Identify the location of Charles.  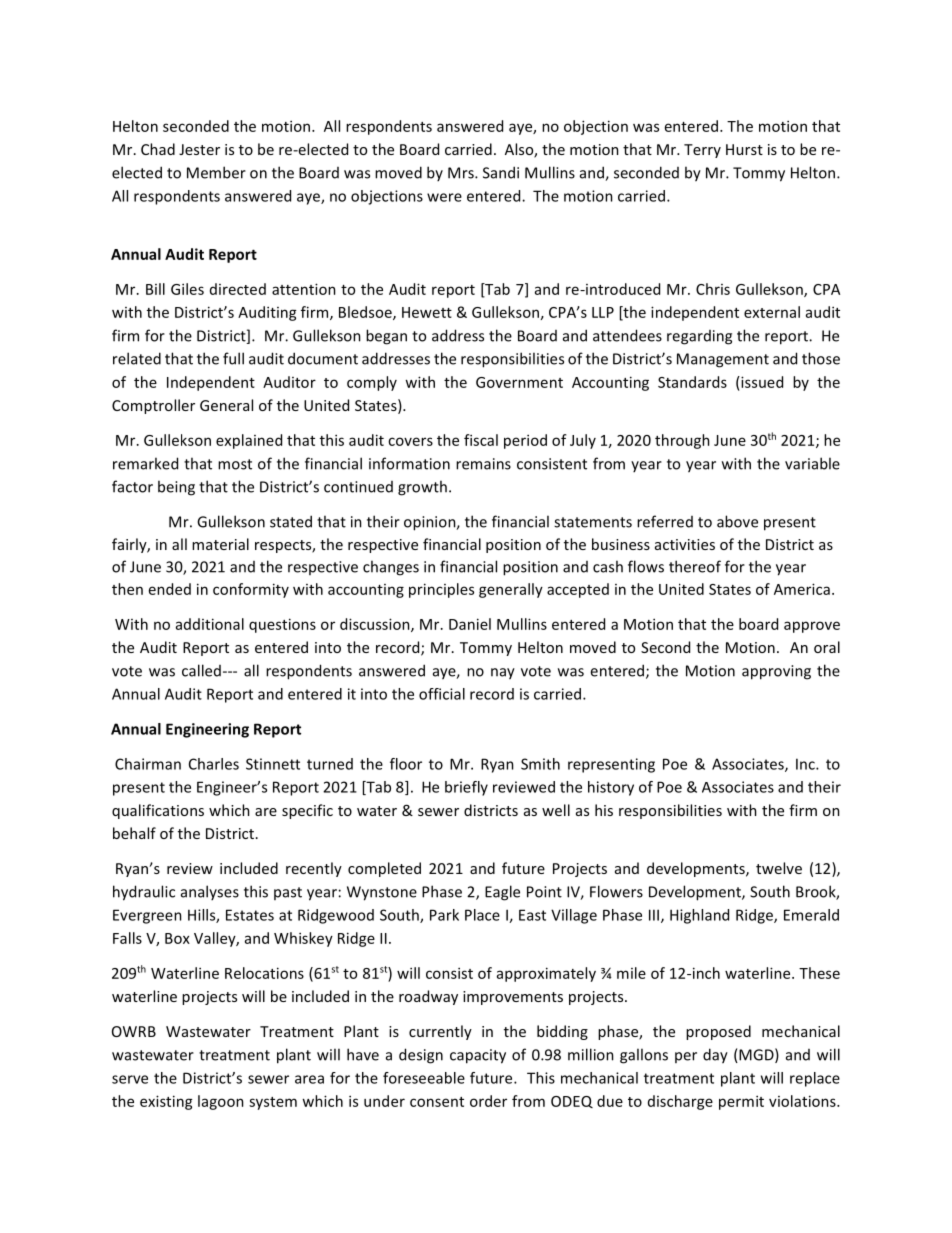
(214, 764).
